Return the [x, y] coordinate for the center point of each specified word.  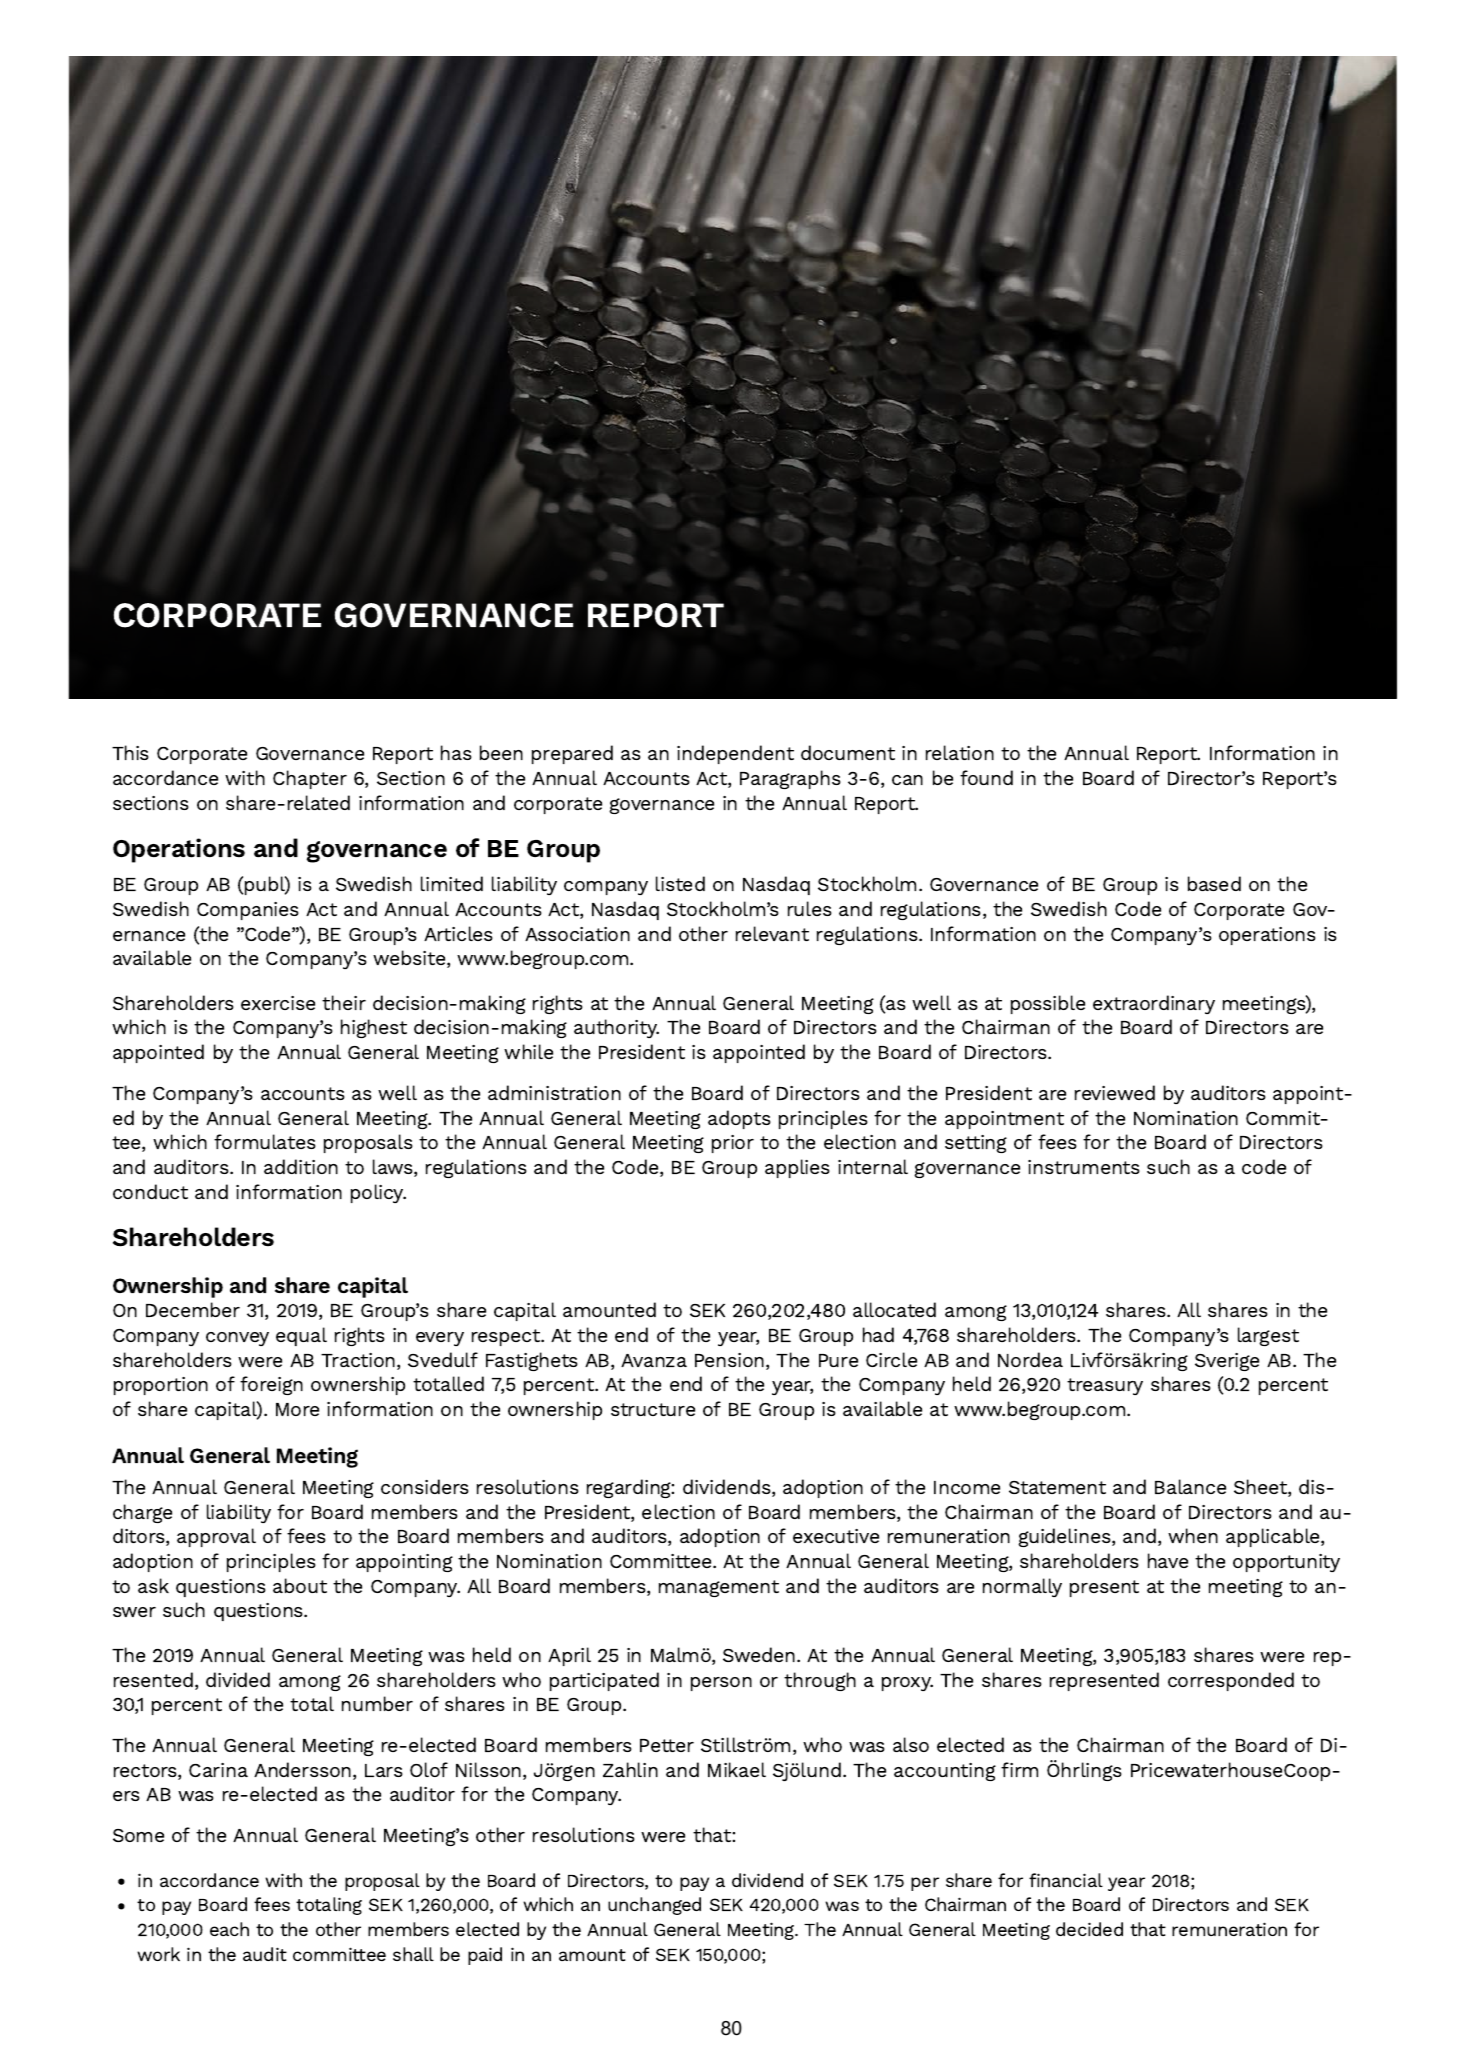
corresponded [1231, 1681]
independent [735, 754]
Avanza [654, 1360]
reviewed [1115, 1092]
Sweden [760, 1654]
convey [237, 1339]
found [986, 777]
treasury [1105, 1386]
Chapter [310, 779]
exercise [278, 1003]
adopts [739, 1119]
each [229, 1929]
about [300, 1585]
